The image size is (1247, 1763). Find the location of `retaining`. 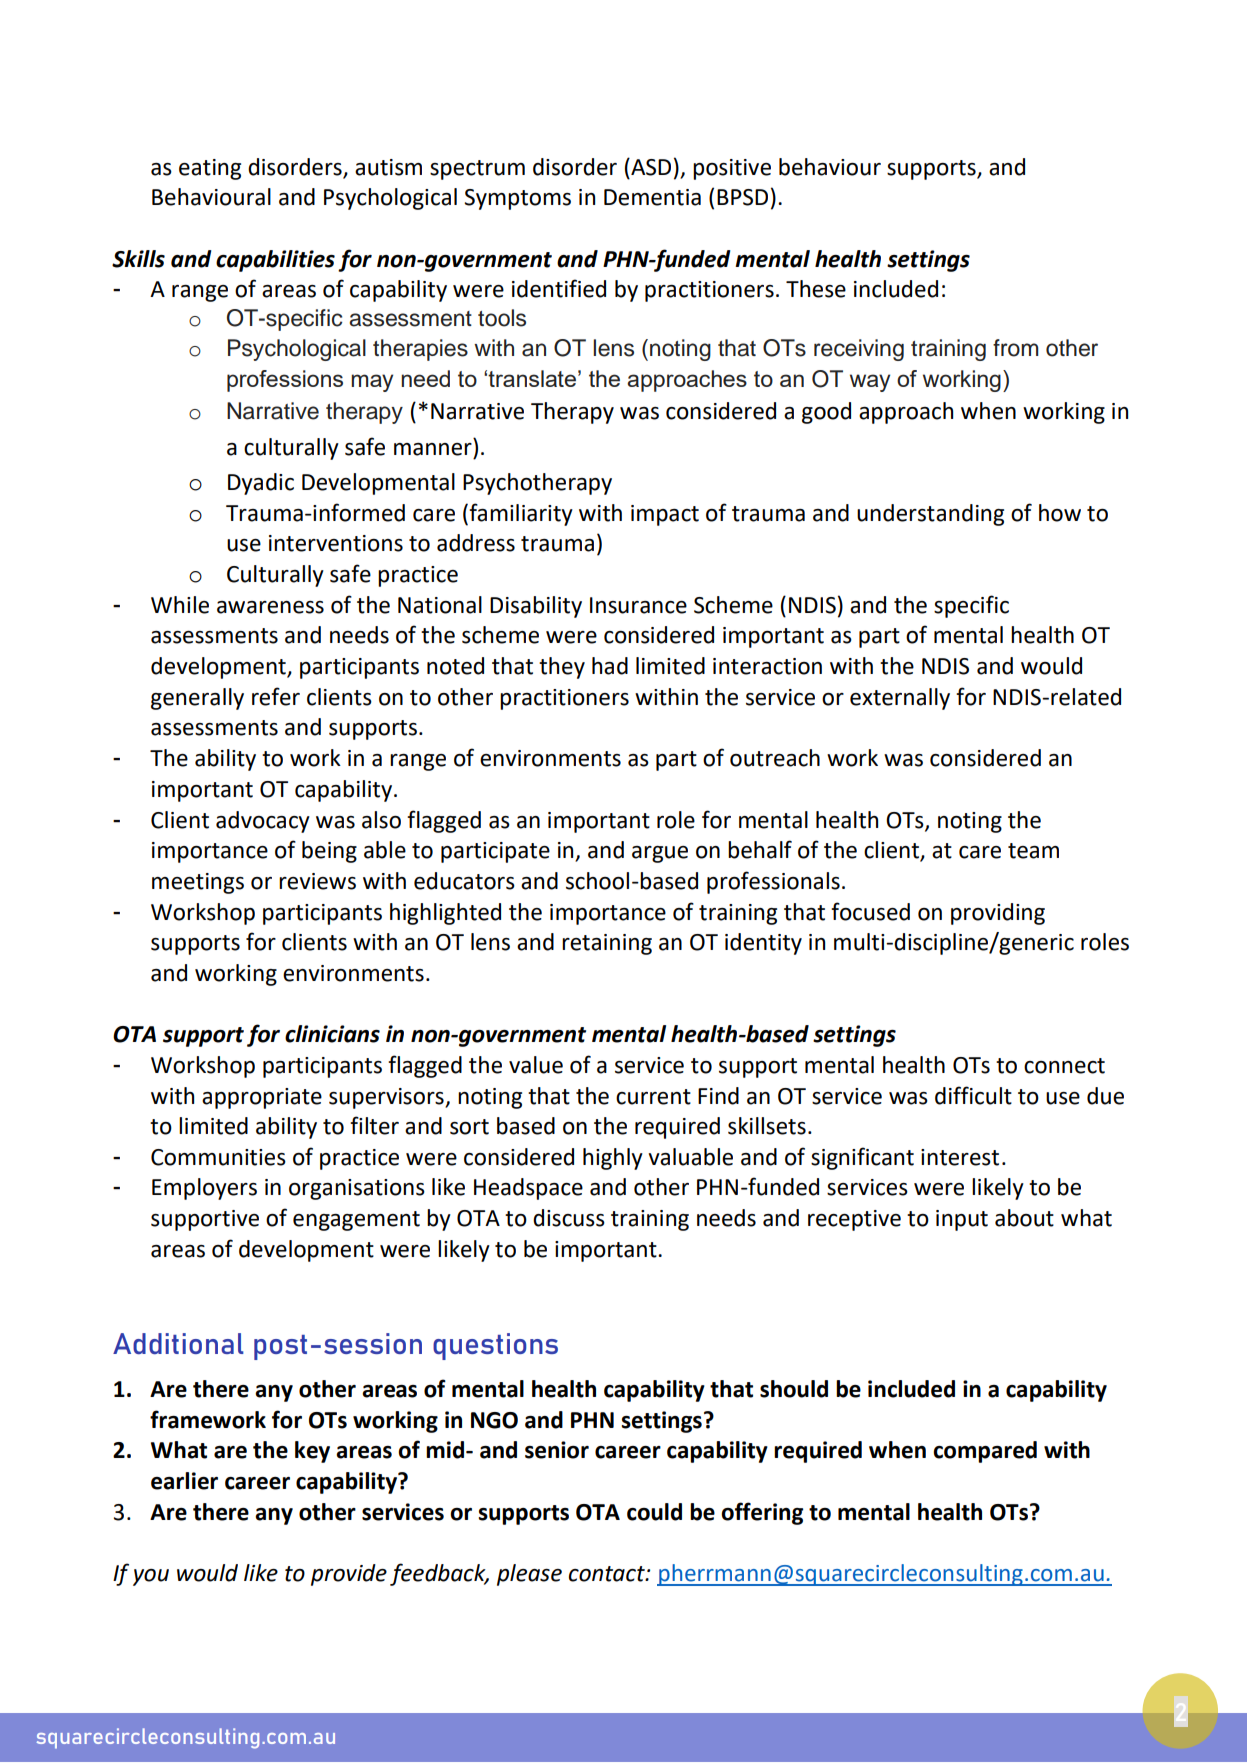

retaining is located at coordinates (607, 944).
